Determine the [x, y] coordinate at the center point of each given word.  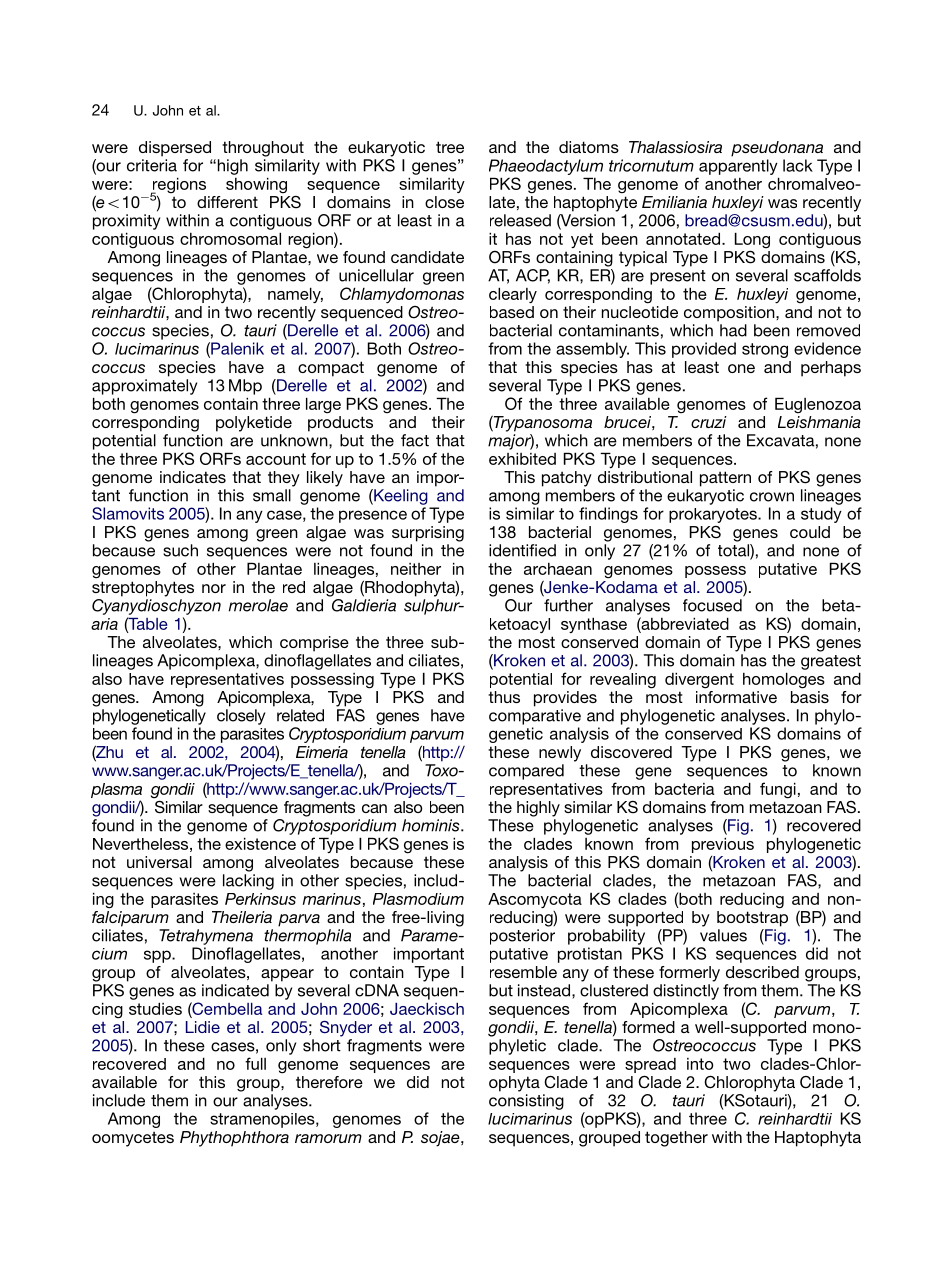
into [700, 1064]
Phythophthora [234, 1139]
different [227, 202]
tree [450, 147]
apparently [738, 167]
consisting [526, 1102]
